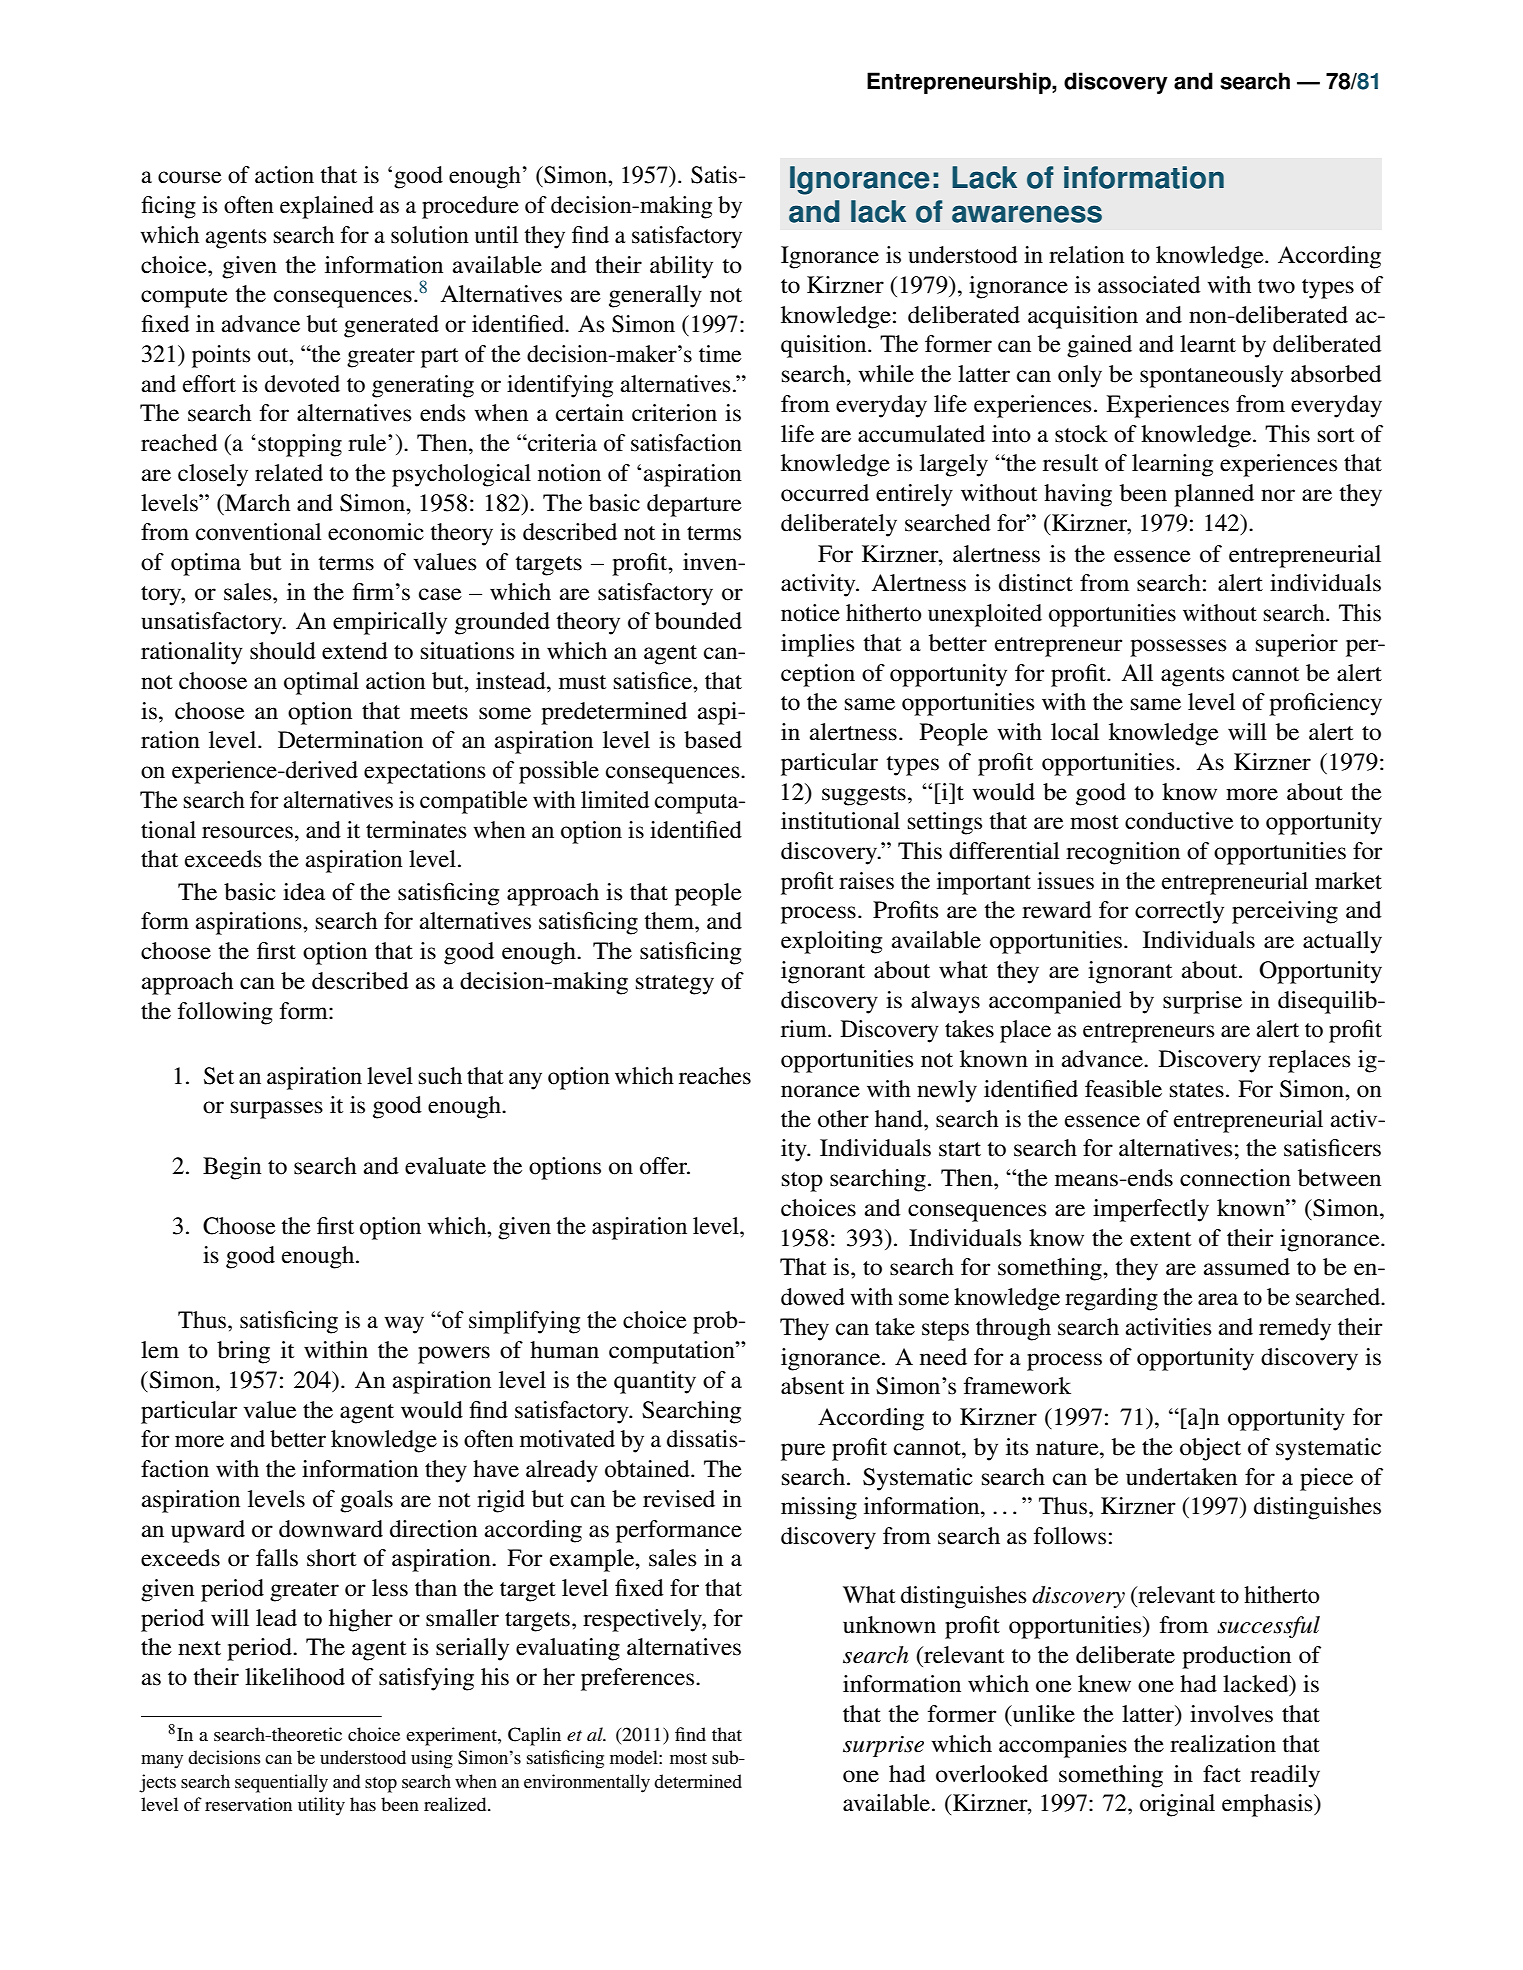 The image size is (1523, 1970). Describe the element at coordinates (1179, 912) in the document. I see `correctly` at that location.
